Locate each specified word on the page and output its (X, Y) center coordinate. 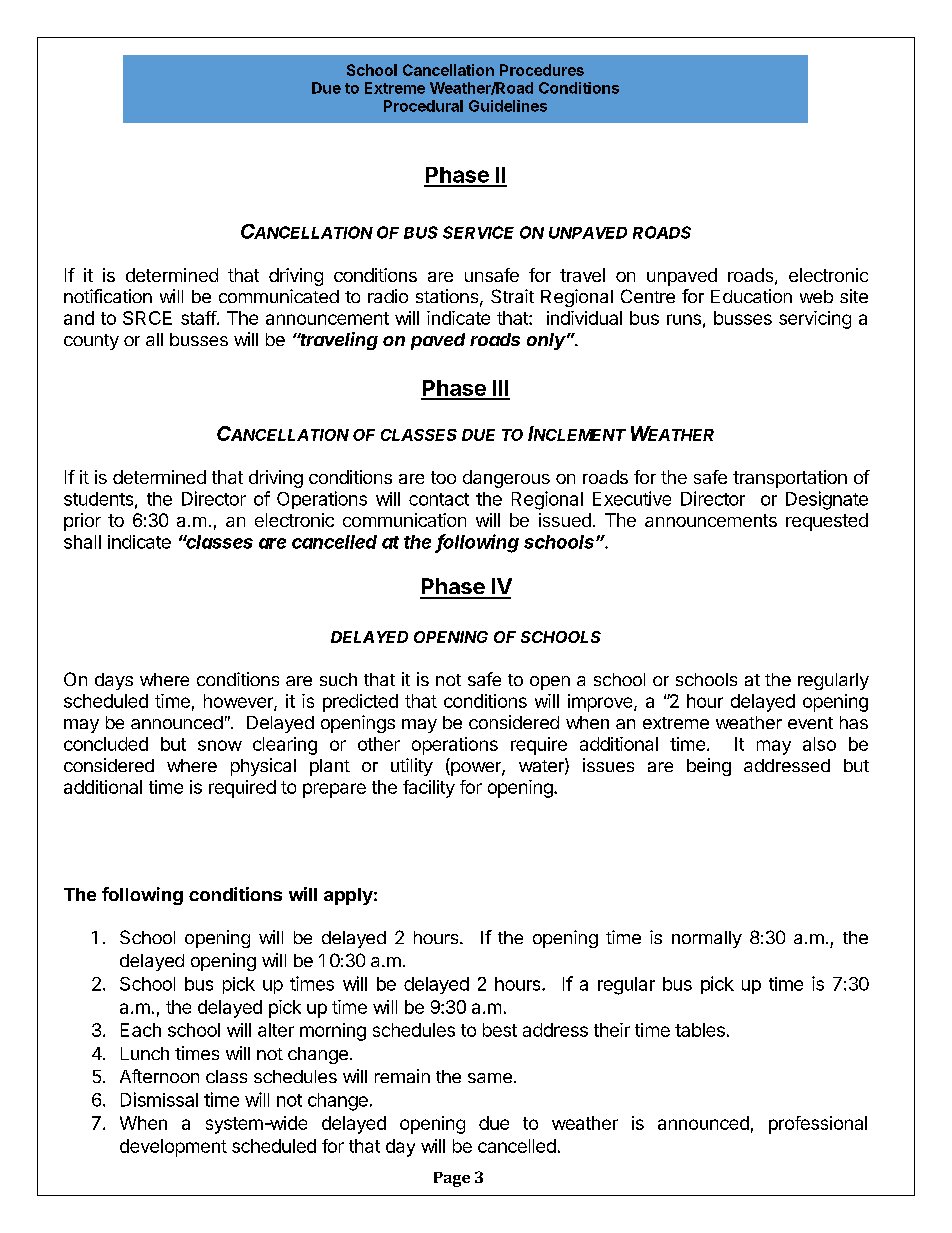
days (114, 681)
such (338, 679)
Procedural (423, 106)
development (173, 1148)
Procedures (542, 70)
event (810, 723)
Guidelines (508, 106)
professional (818, 1125)
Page (452, 1179)
